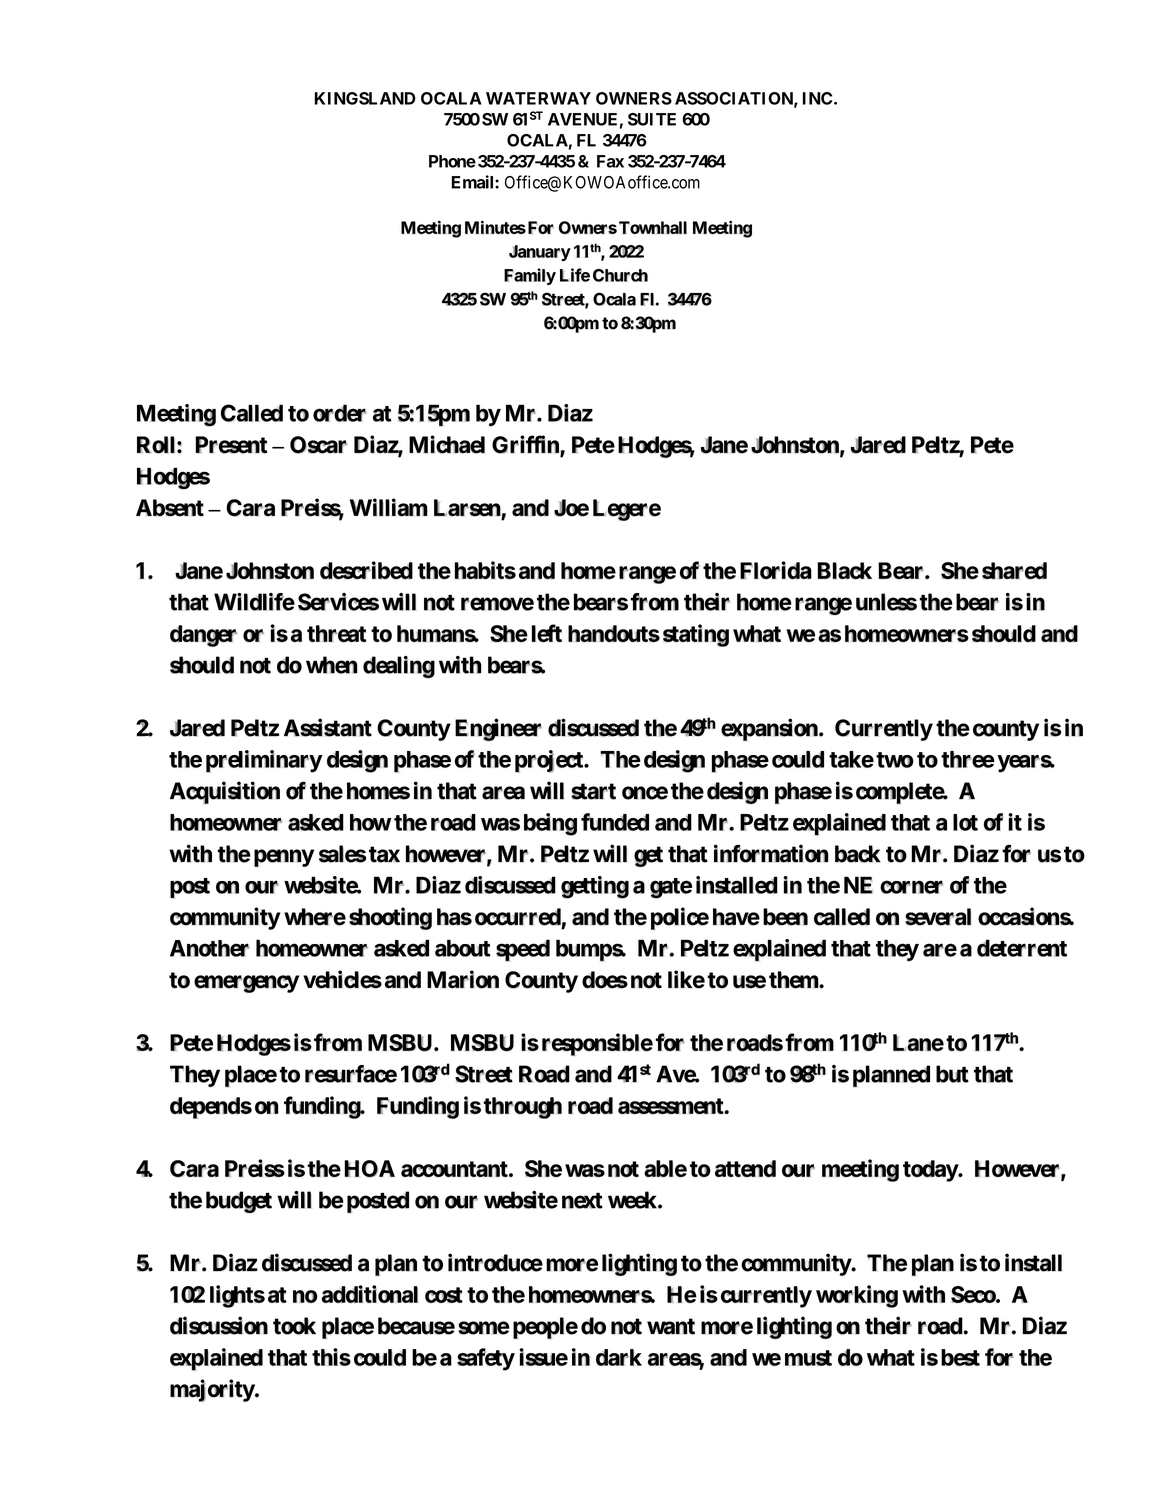  What do you see at coordinates (294, 1326) in the screenshot?
I see `took` at bounding box center [294, 1326].
